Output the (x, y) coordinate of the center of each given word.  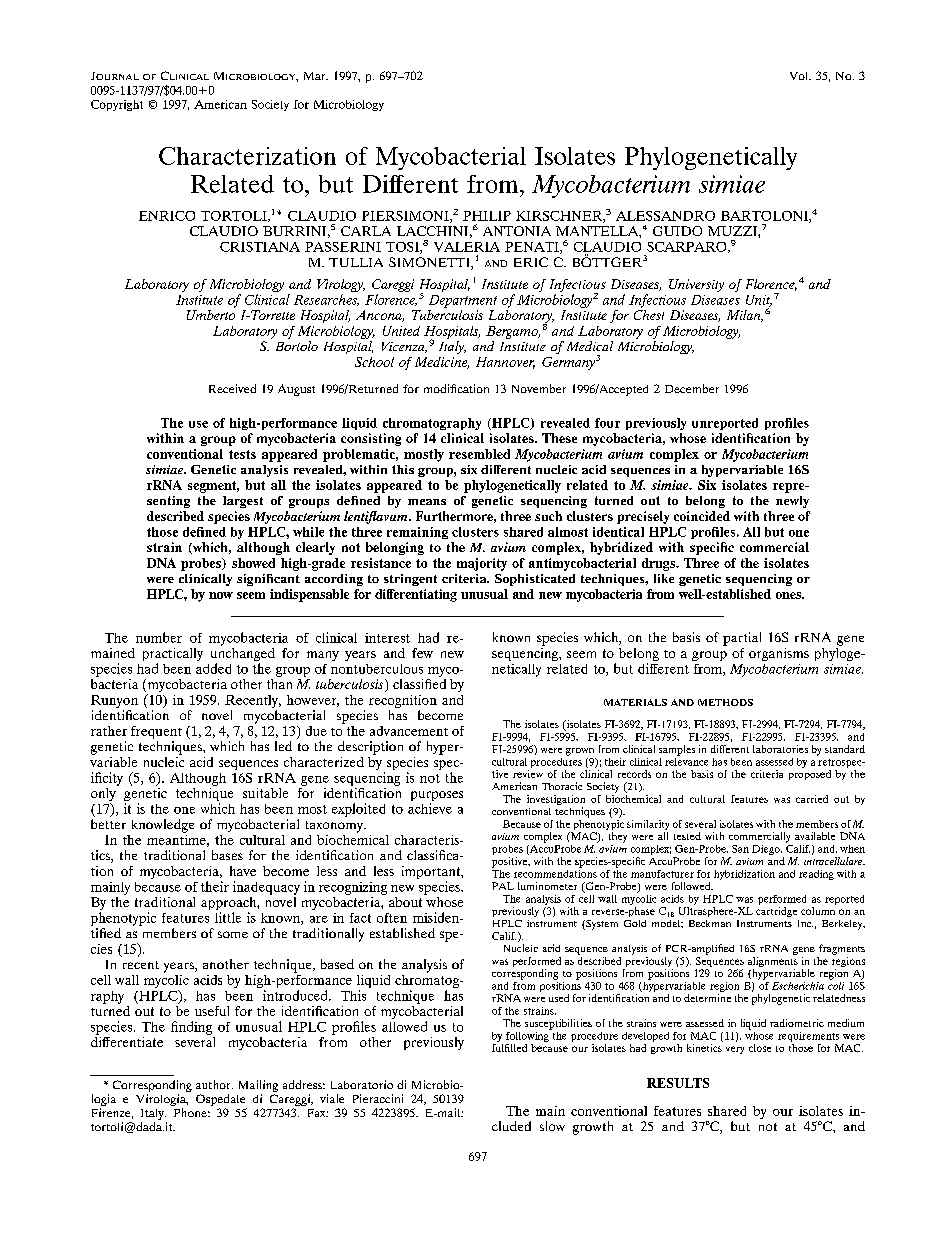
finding (191, 1028)
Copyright (117, 105)
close (760, 1048)
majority (482, 564)
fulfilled (509, 1048)
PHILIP (487, 216)
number (159, 637)
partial (742, 639)
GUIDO (677, 231)
